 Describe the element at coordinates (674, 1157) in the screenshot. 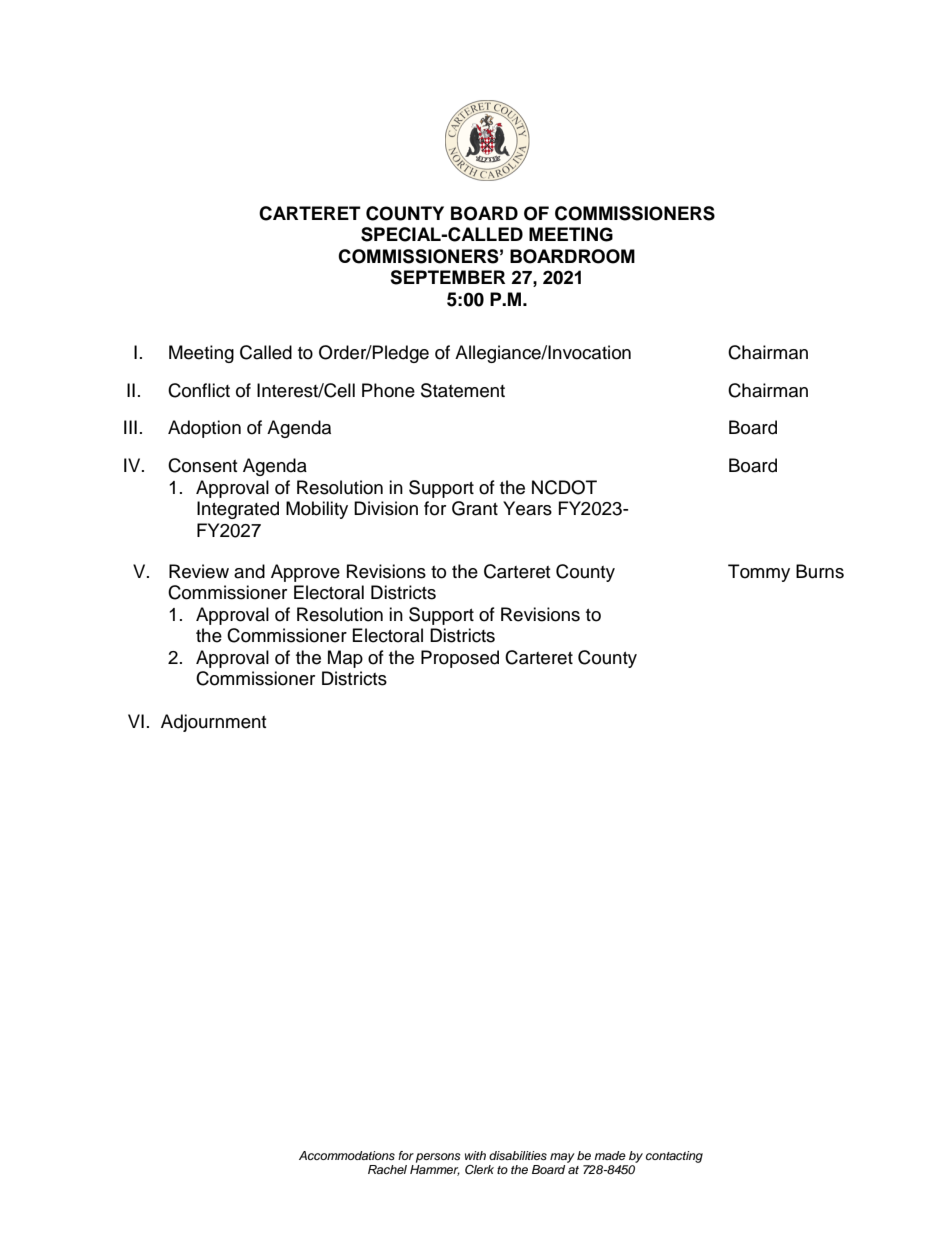

I see `contacting` at that location.
